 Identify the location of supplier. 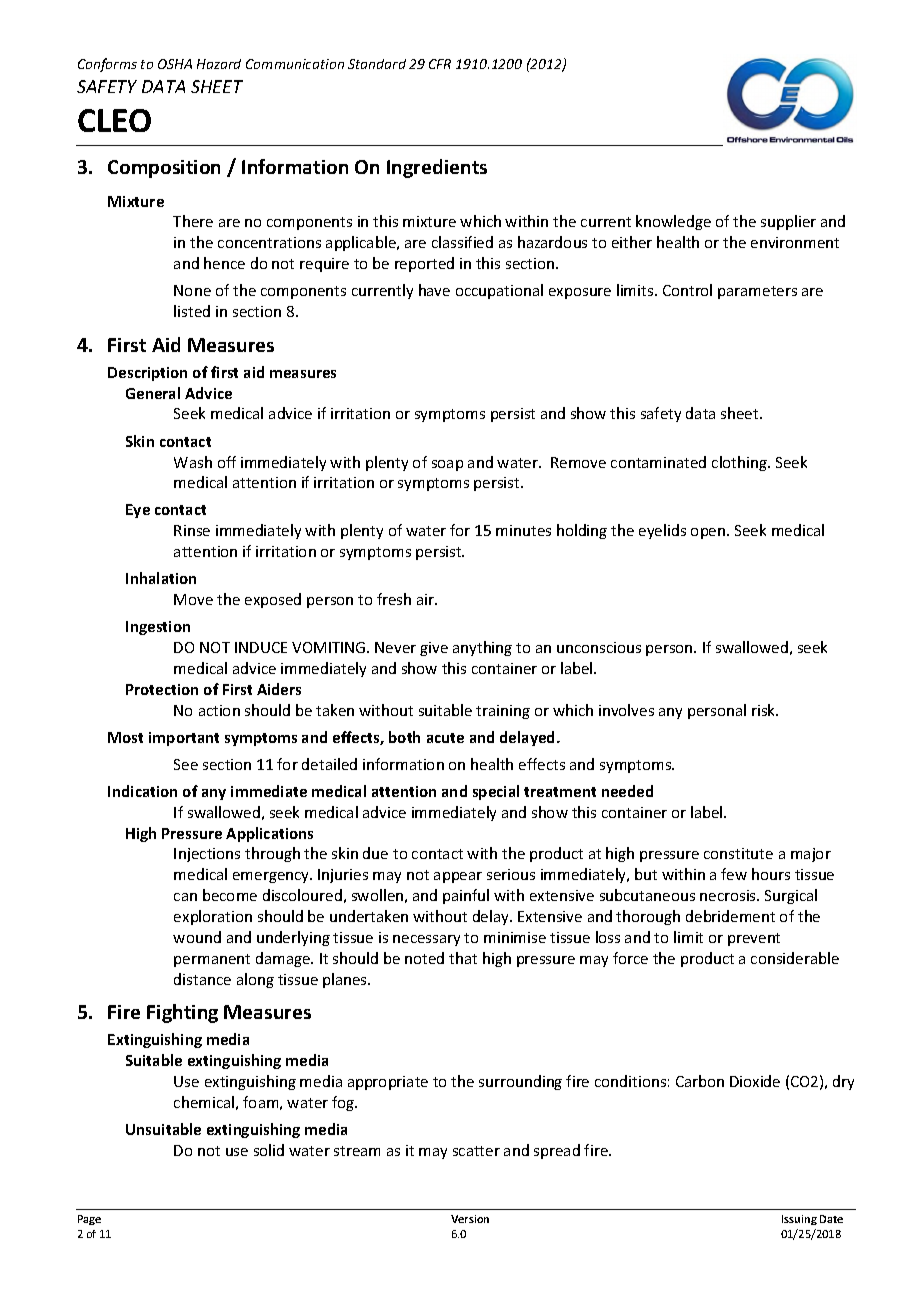
(788, 222).
